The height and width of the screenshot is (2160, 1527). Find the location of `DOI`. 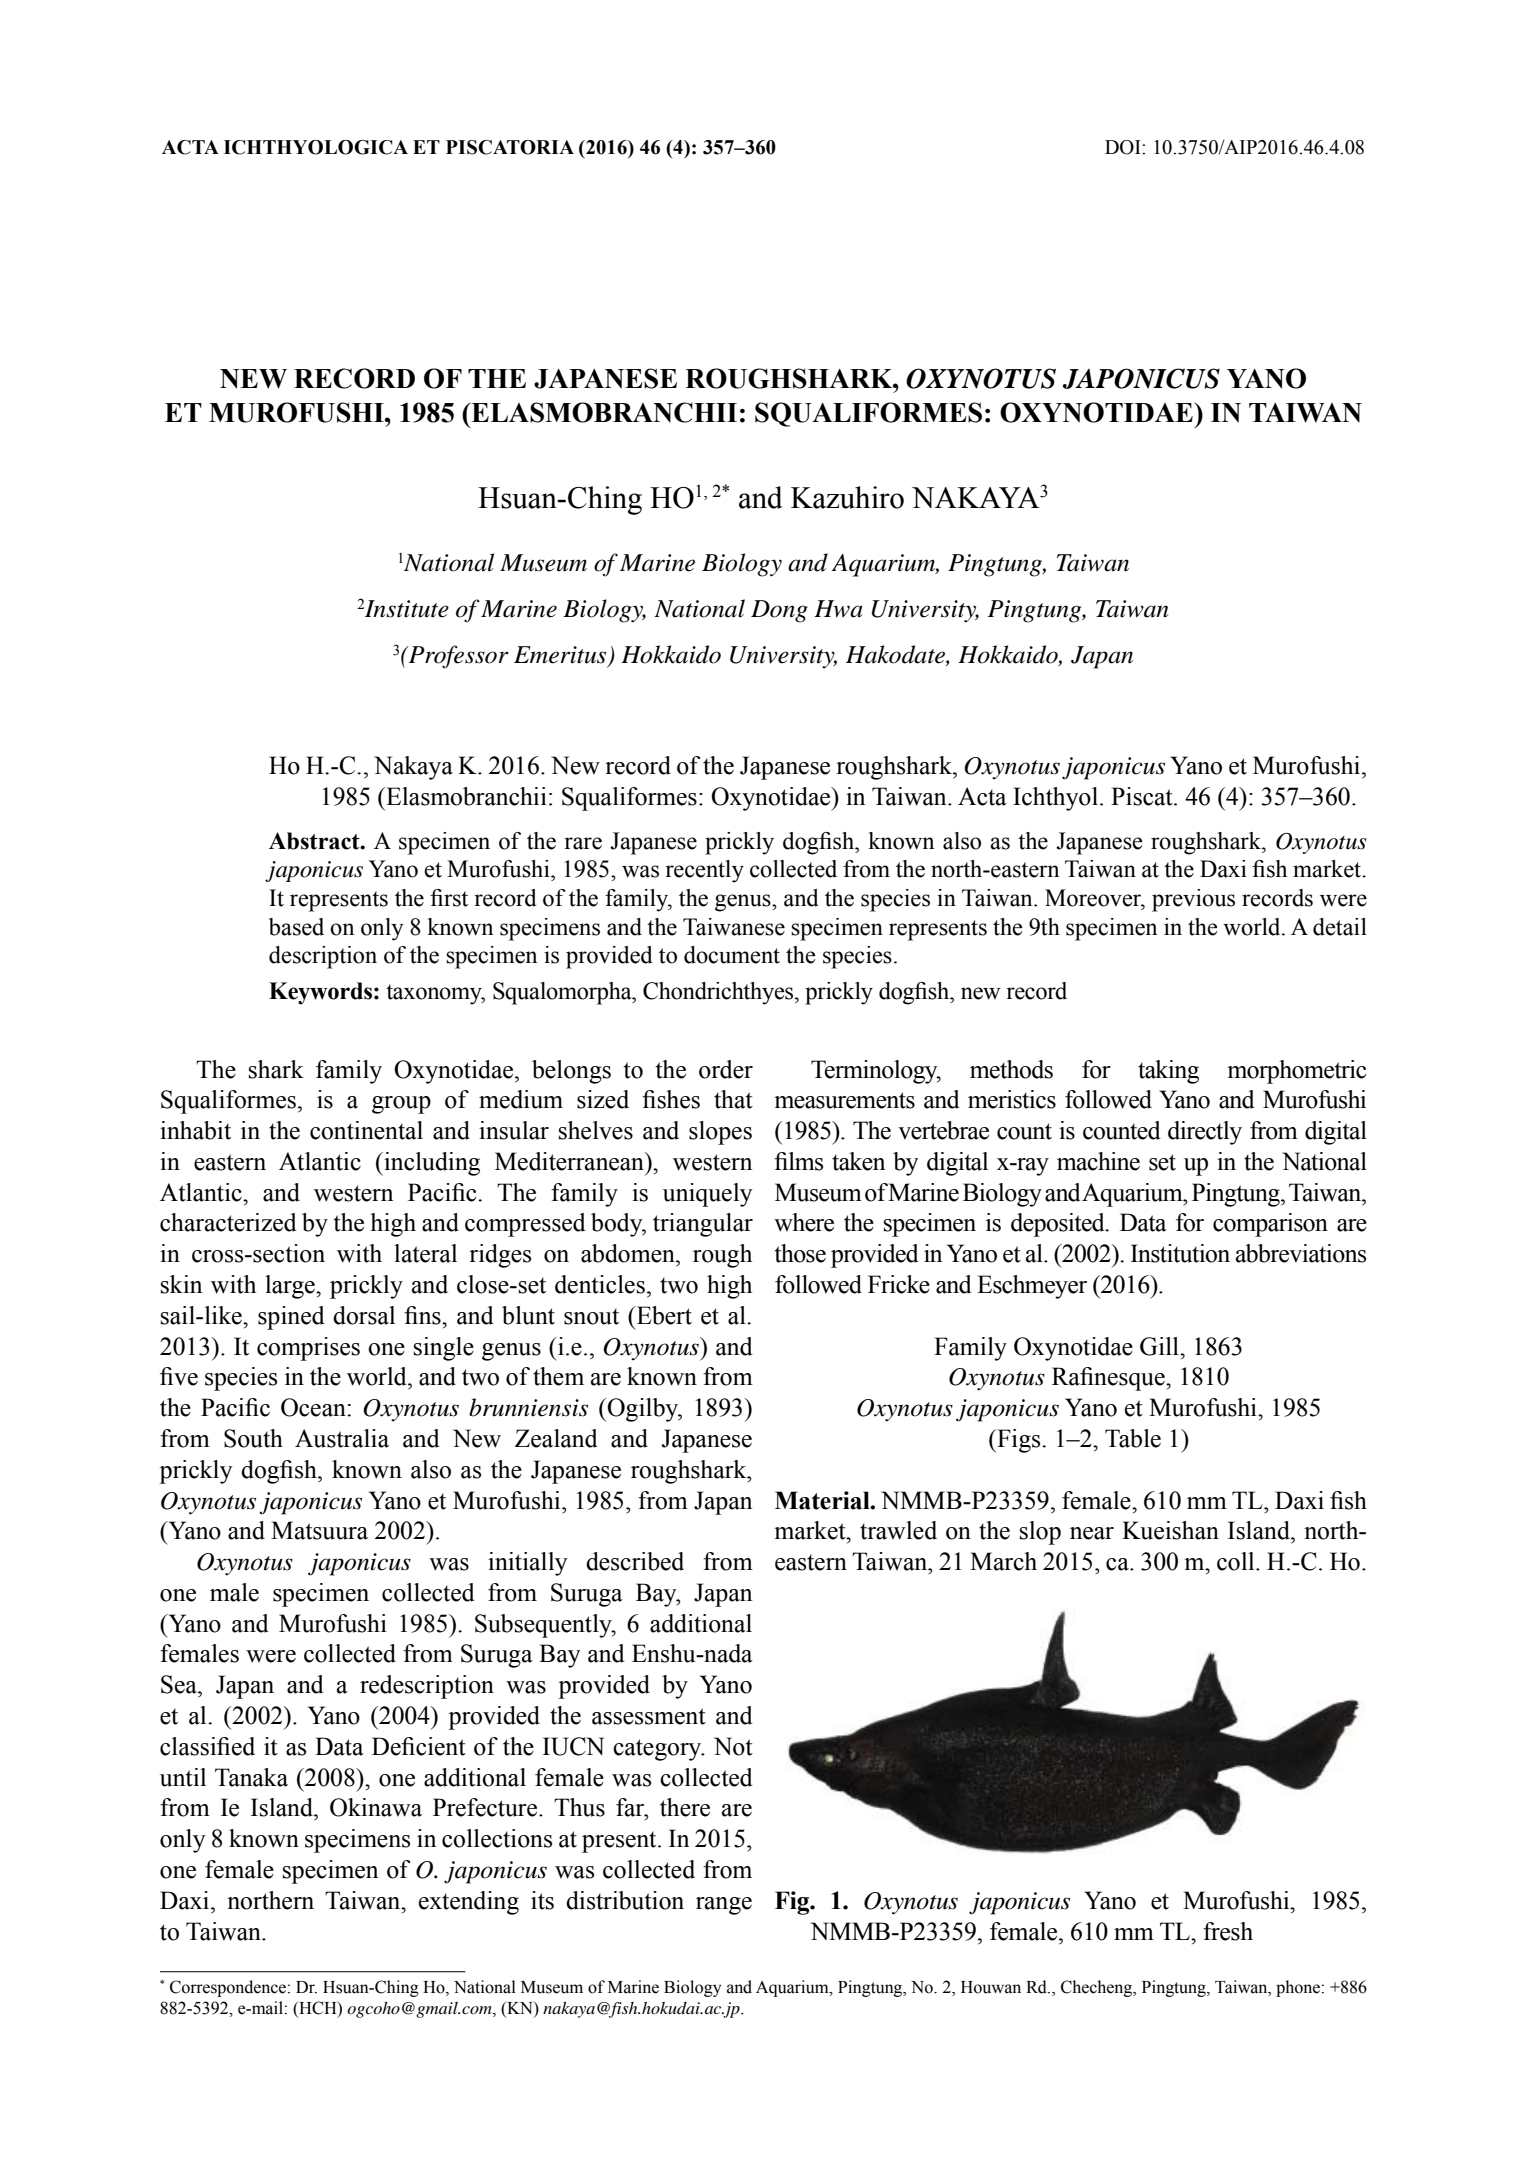

DOI is located at coordinates (1124, 147).
